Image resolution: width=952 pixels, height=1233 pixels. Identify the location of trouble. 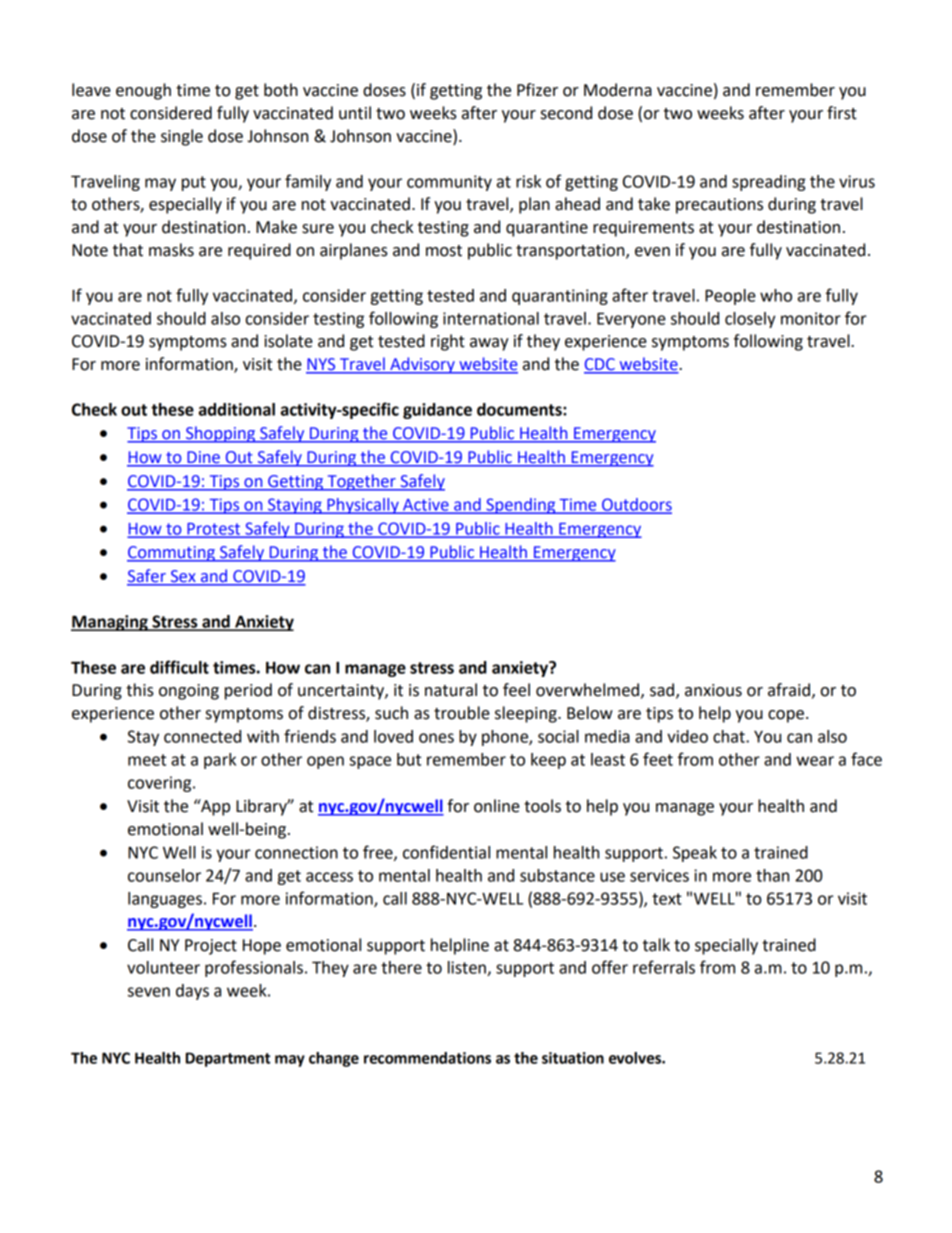
(462, 713).
